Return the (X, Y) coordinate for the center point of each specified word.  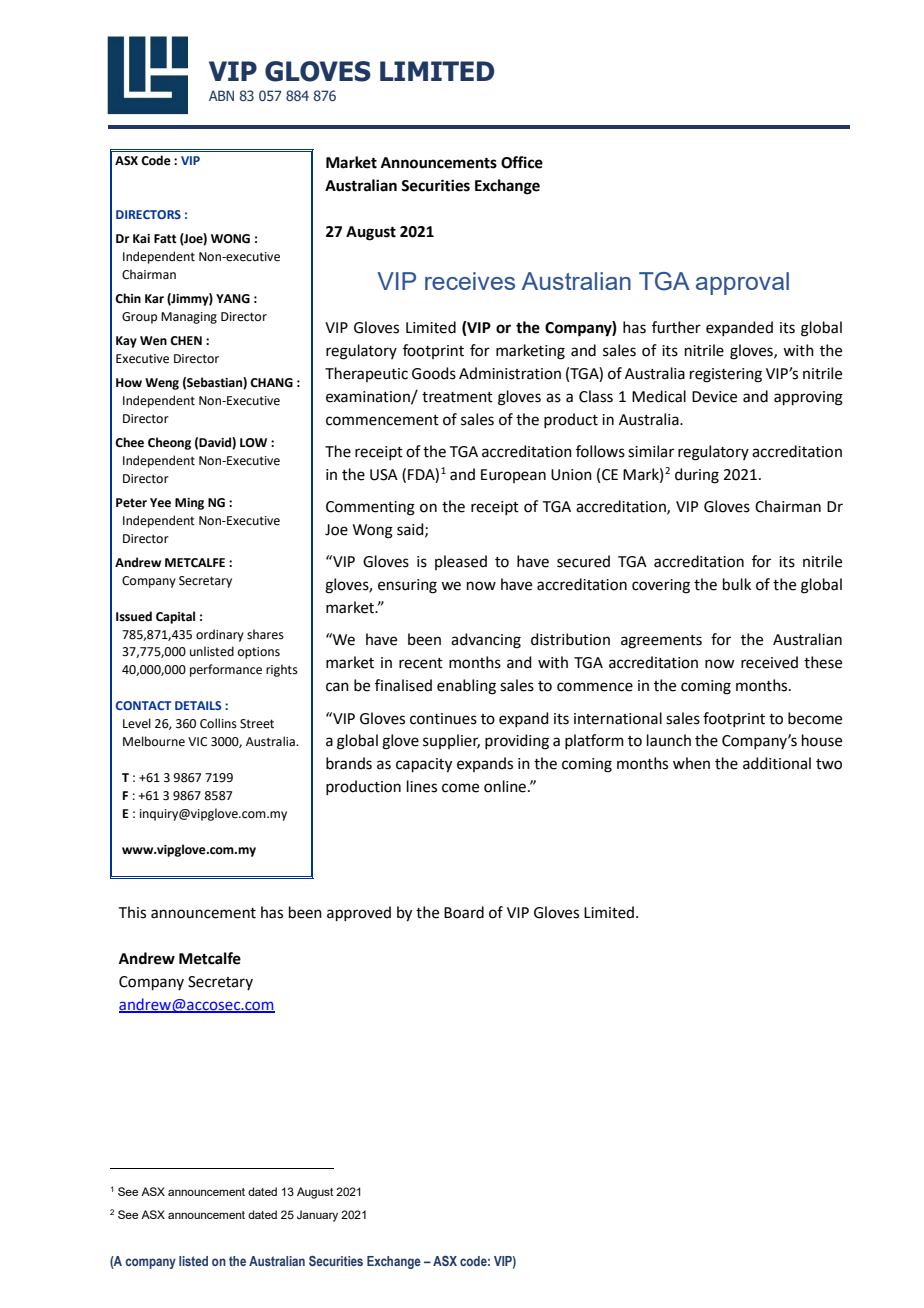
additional (777, 763)
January (317, 1216)
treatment (457, 397)
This (132, 912)
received (769, 662)
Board (464, 912)
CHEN (186, 341)
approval (742, 283)
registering (726, 375)
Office (522, 162)
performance (226, 670)
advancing (486, 641)
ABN (221, 95)
